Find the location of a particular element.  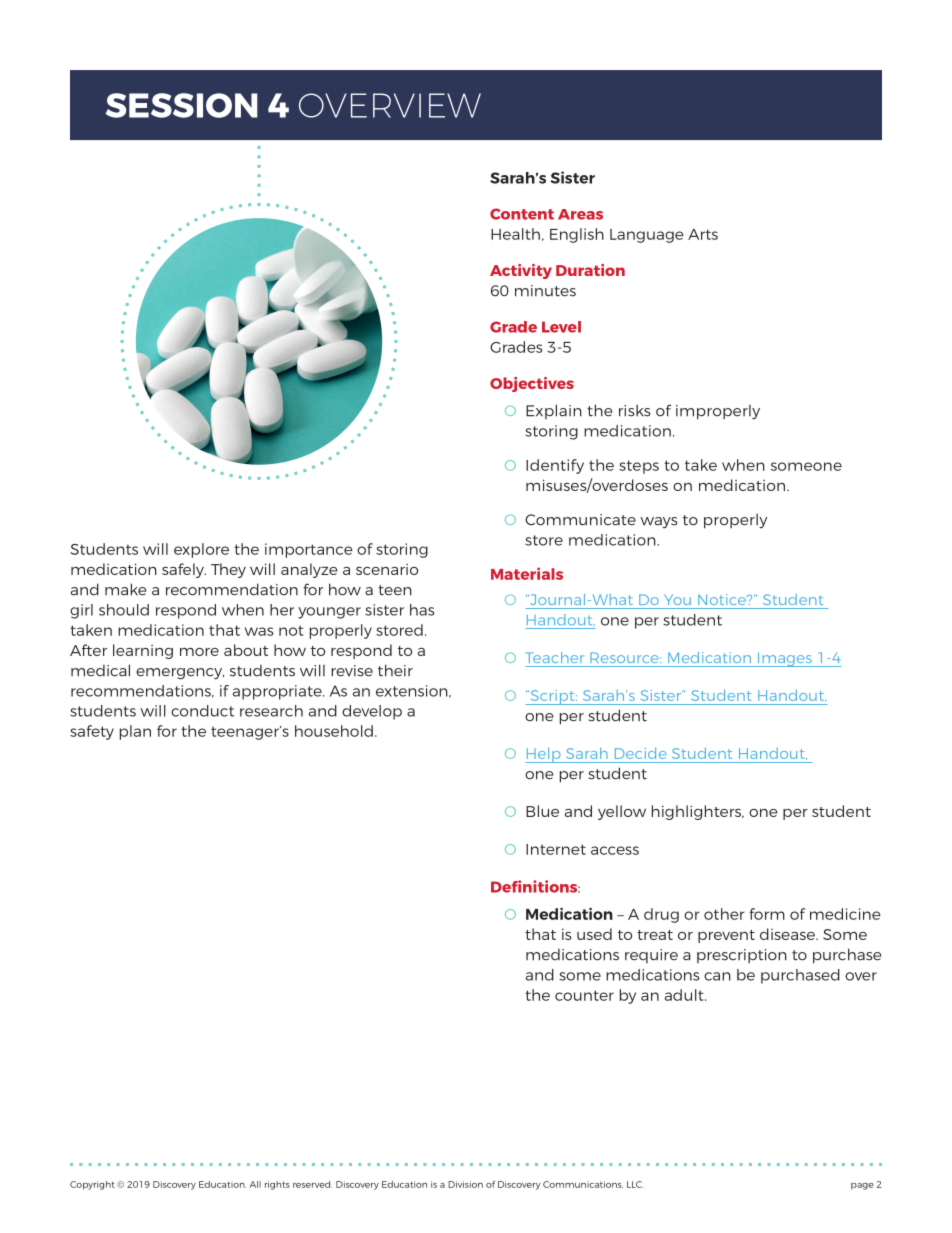

Division is located at coordinates (465, 1184).
